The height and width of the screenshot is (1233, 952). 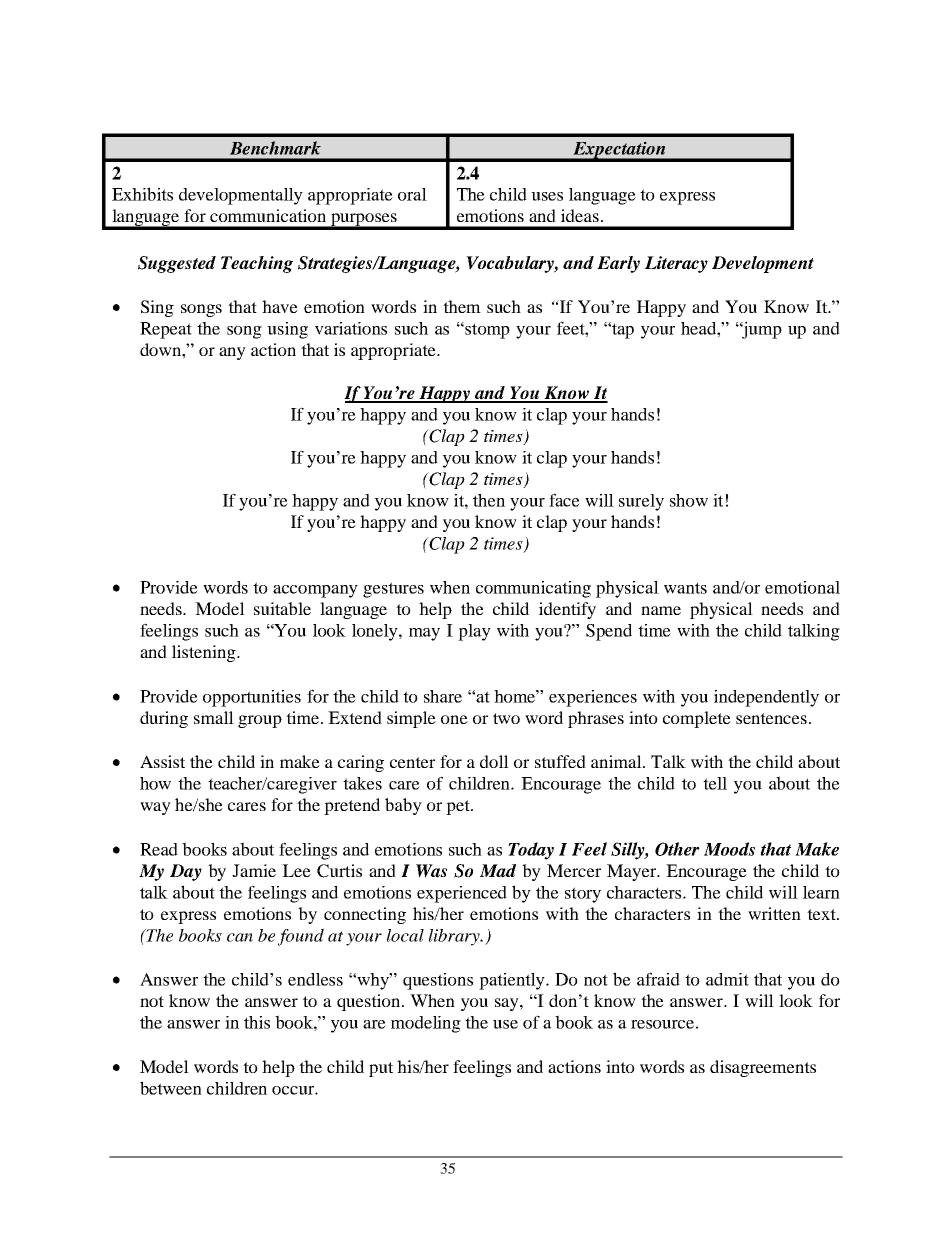 I want to click on doll, so click(x=494, y=761).
